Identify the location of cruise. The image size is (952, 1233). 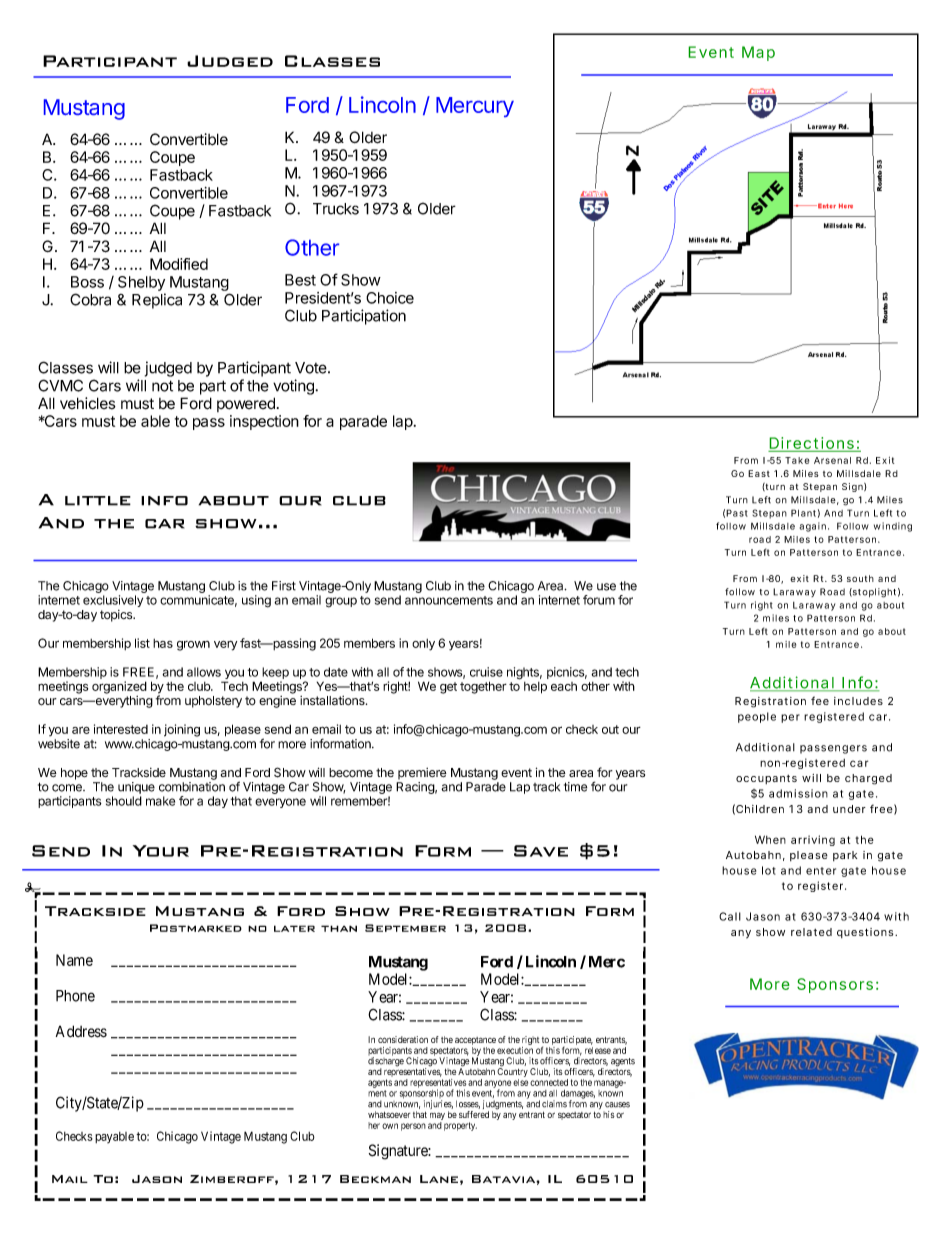
(486, 672).
